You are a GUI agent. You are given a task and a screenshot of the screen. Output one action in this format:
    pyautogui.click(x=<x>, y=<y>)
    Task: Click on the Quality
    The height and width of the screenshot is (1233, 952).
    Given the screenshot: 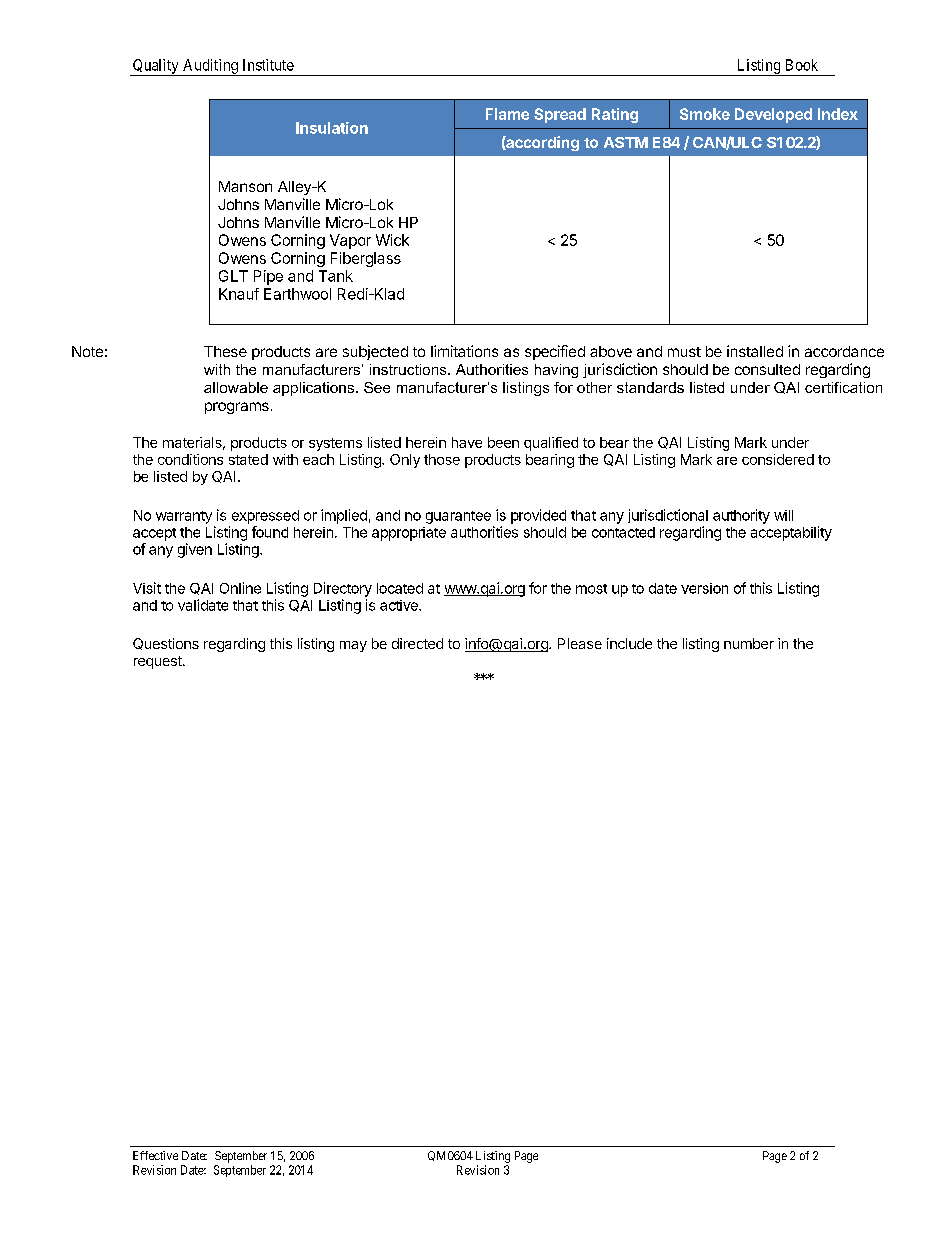 What is the action you would take?
    pyautogui.click(x=156, y=67)
